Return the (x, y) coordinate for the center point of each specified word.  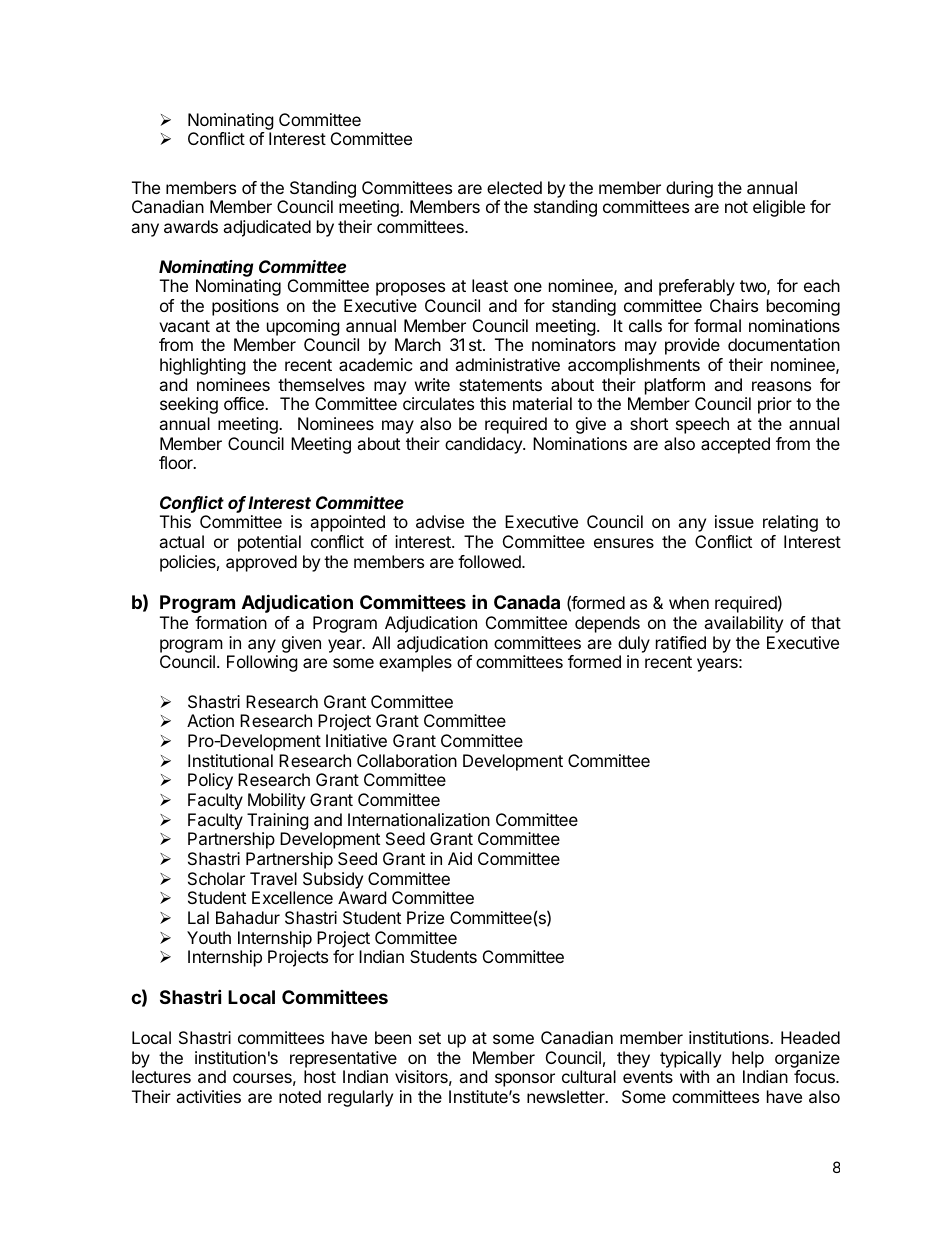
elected (514, 187)
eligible (779, 208)
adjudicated (267, 228)
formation (231, 622)
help (748, 1059)
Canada (527, 602)
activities (208, 1096)
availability (743, 624)
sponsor (525, 1080)
